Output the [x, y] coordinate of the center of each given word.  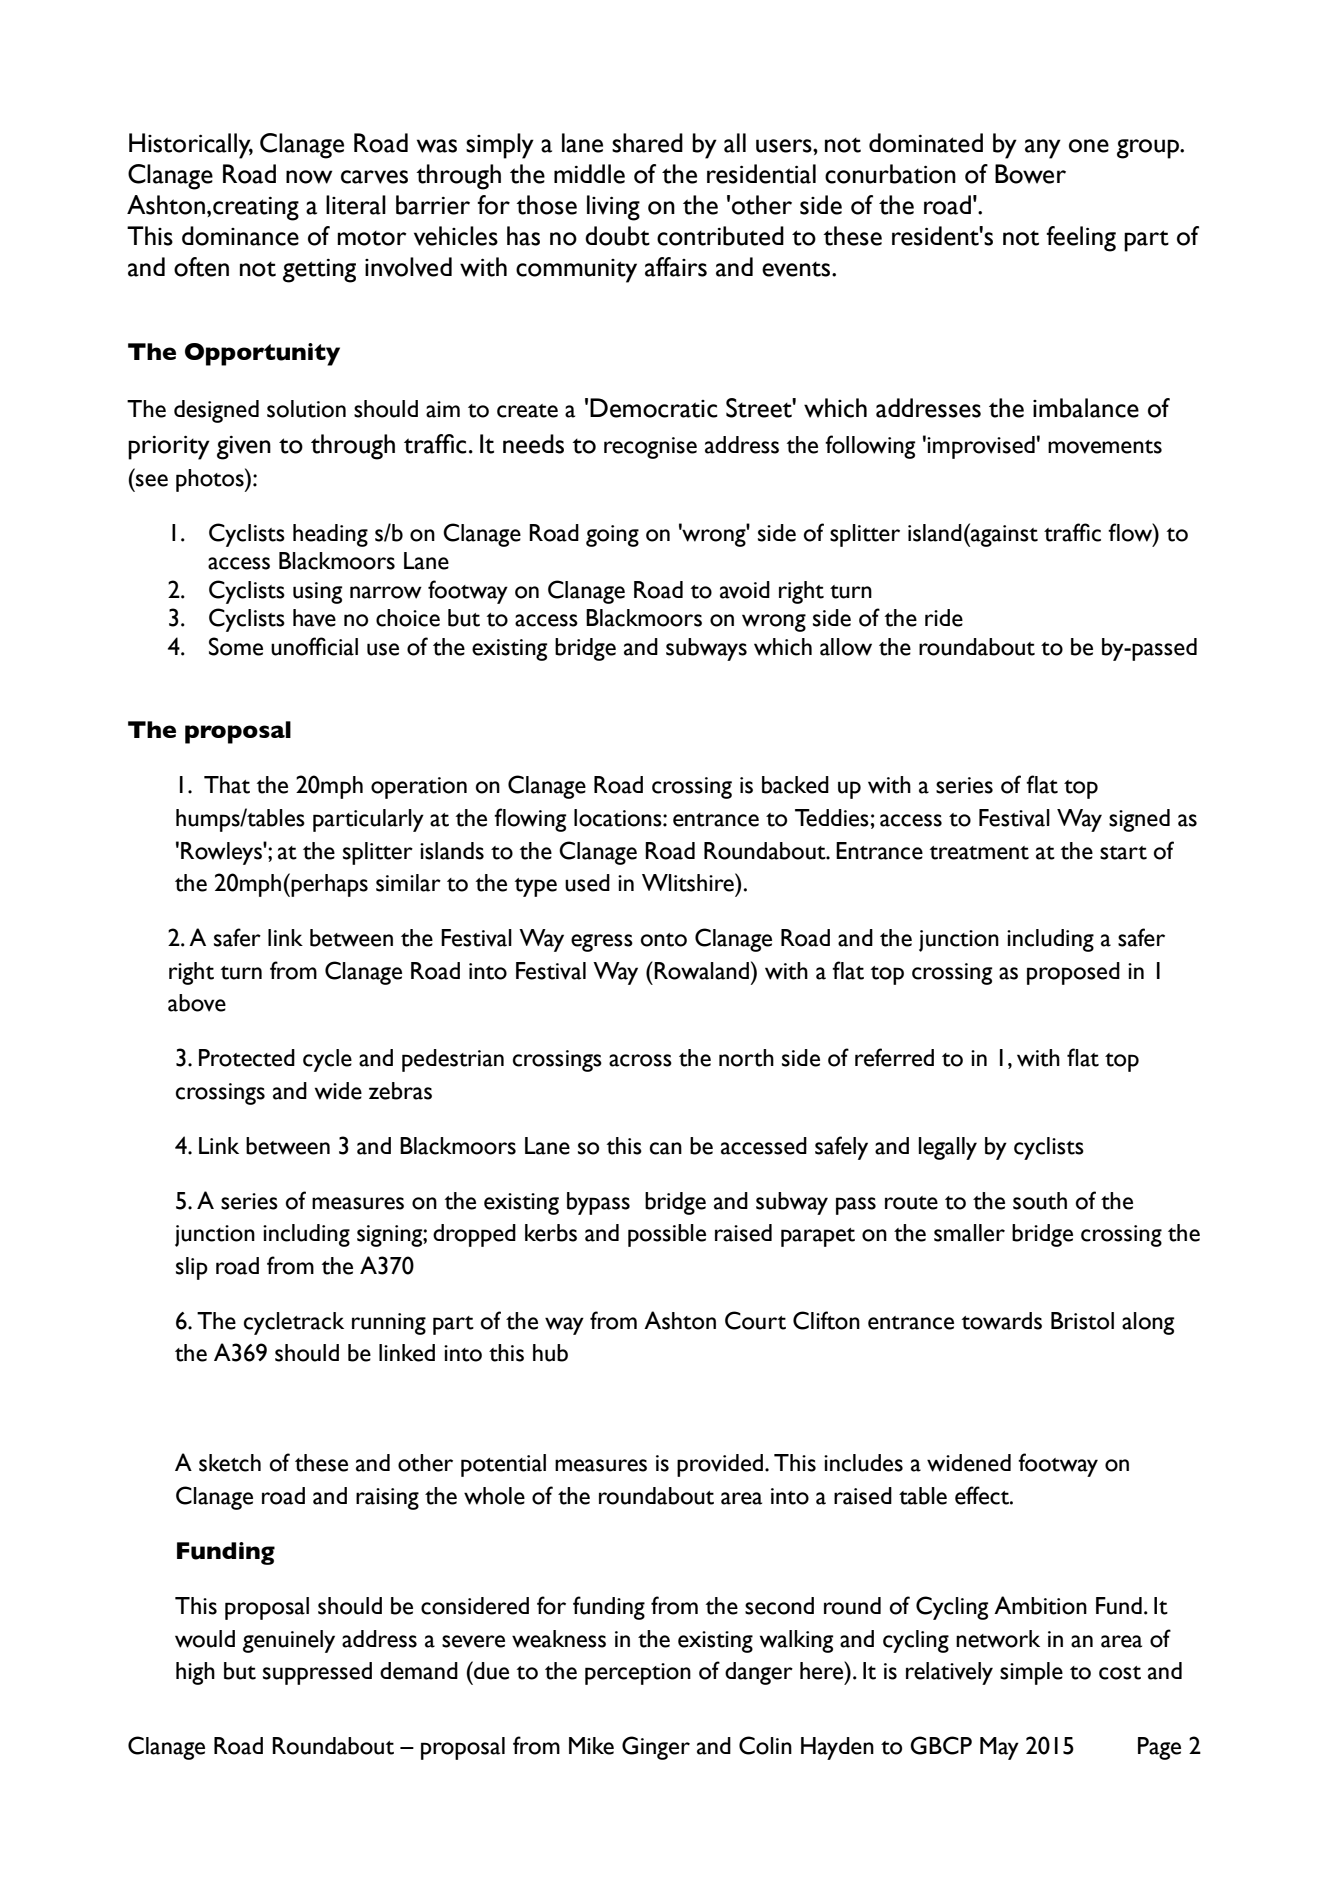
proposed [1073, 973]
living [613, 208]
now [309, 177]
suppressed [317, 1673]
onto [663, 940]
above [197, 1003]
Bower [1030, 174]
